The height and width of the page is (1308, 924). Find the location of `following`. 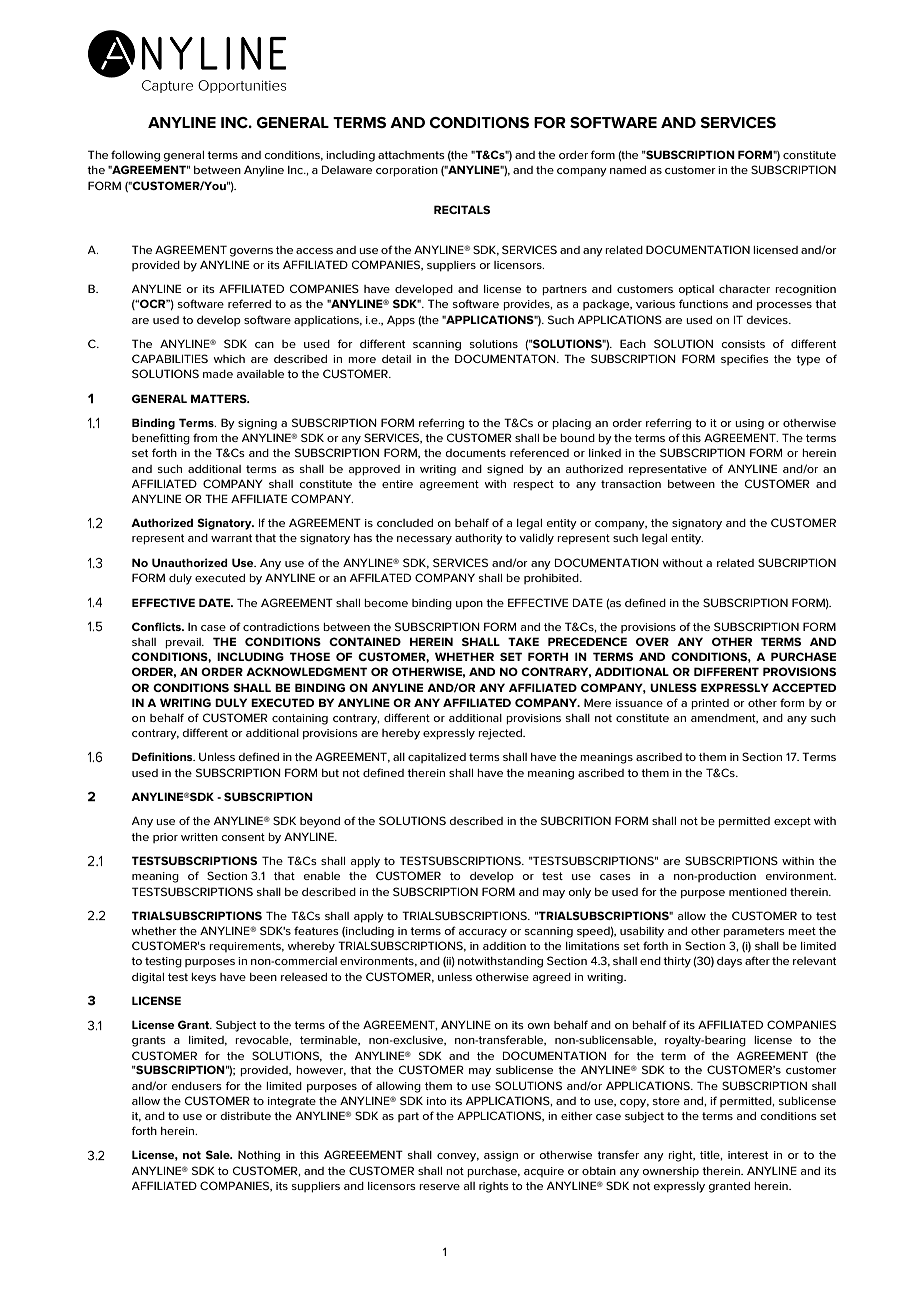

following is located at coordinates (135, 156).
